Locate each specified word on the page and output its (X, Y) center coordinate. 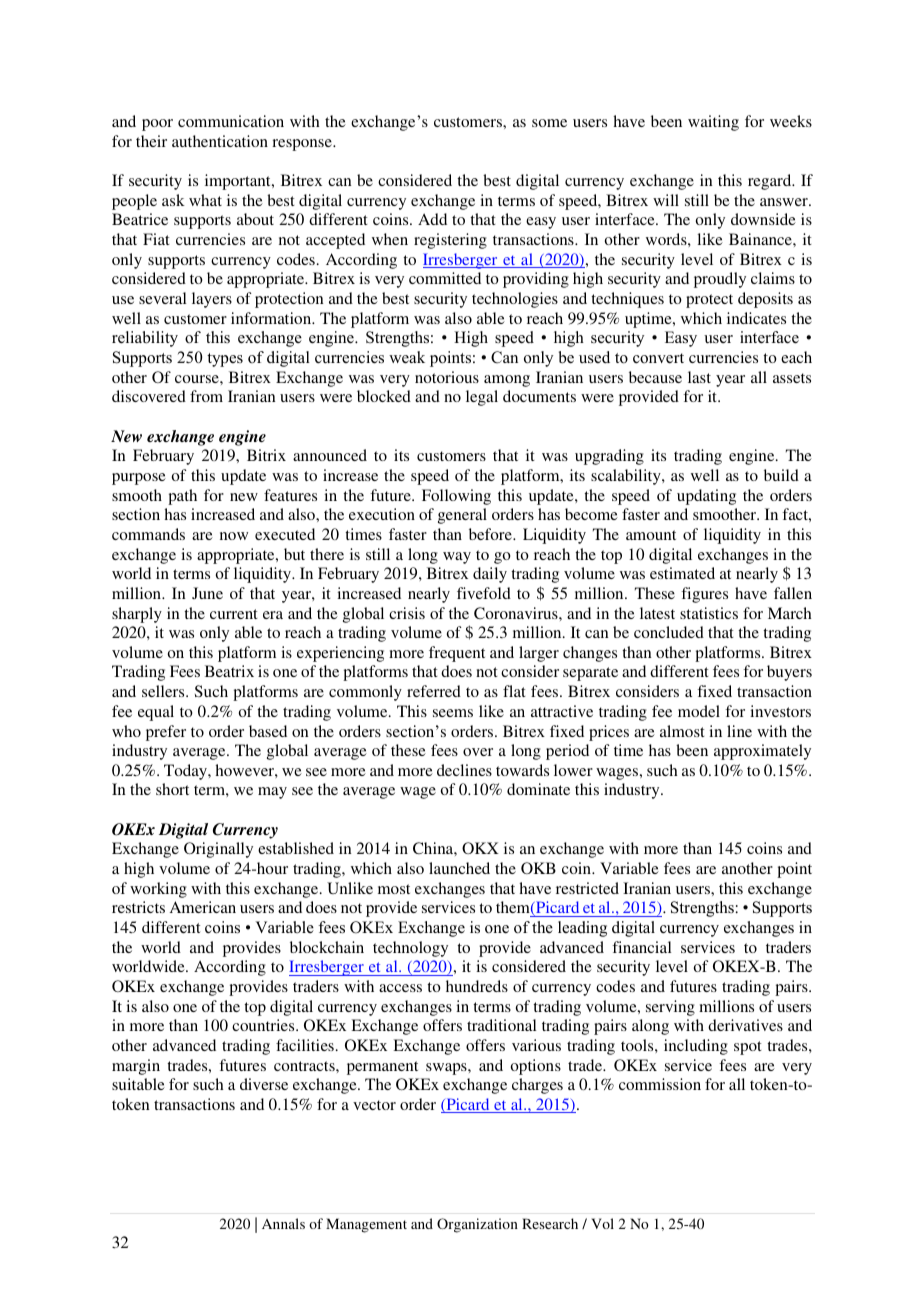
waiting (713, 123)
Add (432, 219)
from (206, 396)
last (699, 377)
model (699, 711)
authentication (220, 141)
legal (482, 398)
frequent (457, 654)
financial (641, 947)
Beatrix (229, 671)
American (203, 907)
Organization (477, 1225)
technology (410, 949)
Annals (283, 1223)
